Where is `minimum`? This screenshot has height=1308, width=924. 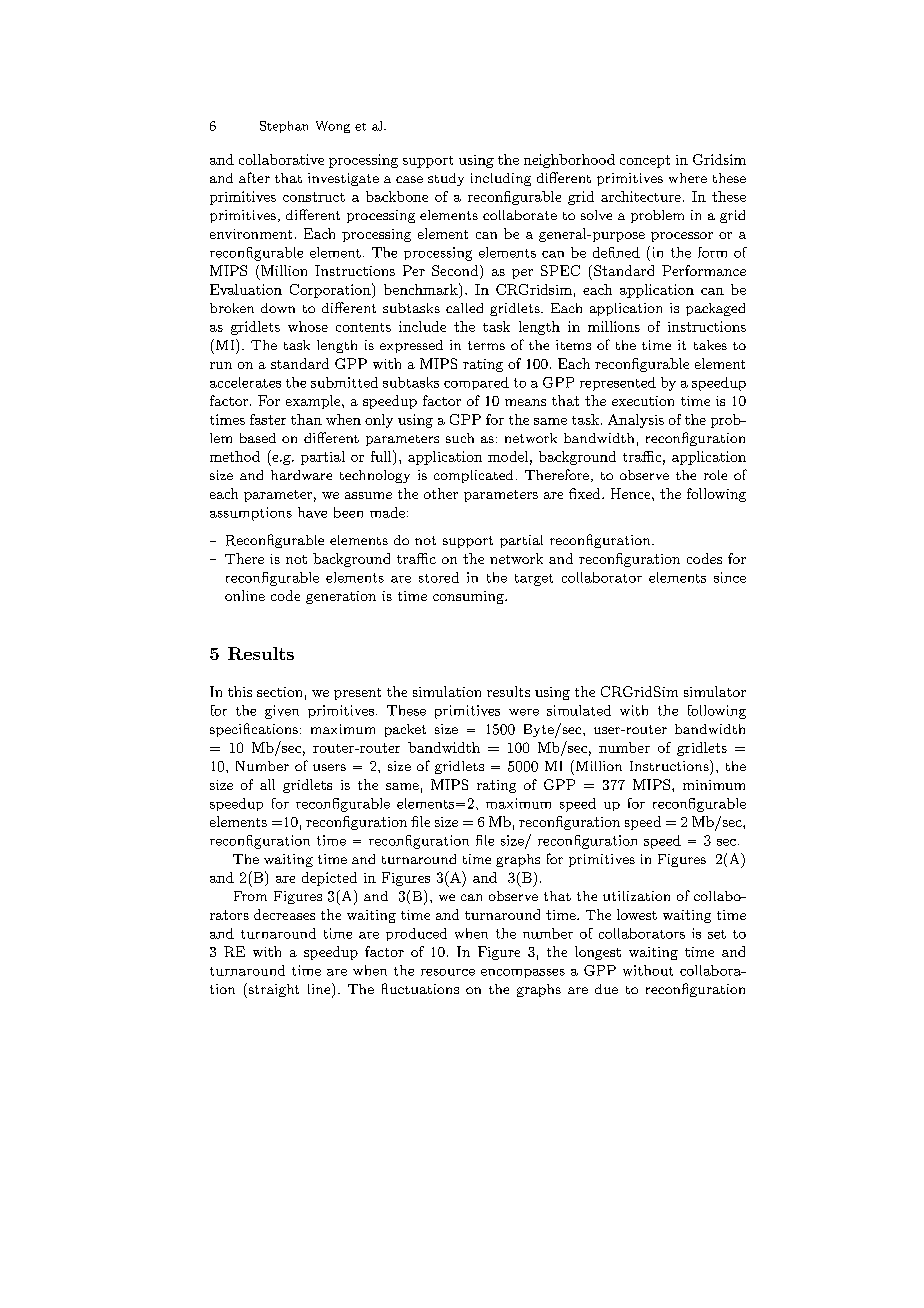
minimum is located at coordinates (714, 785).
